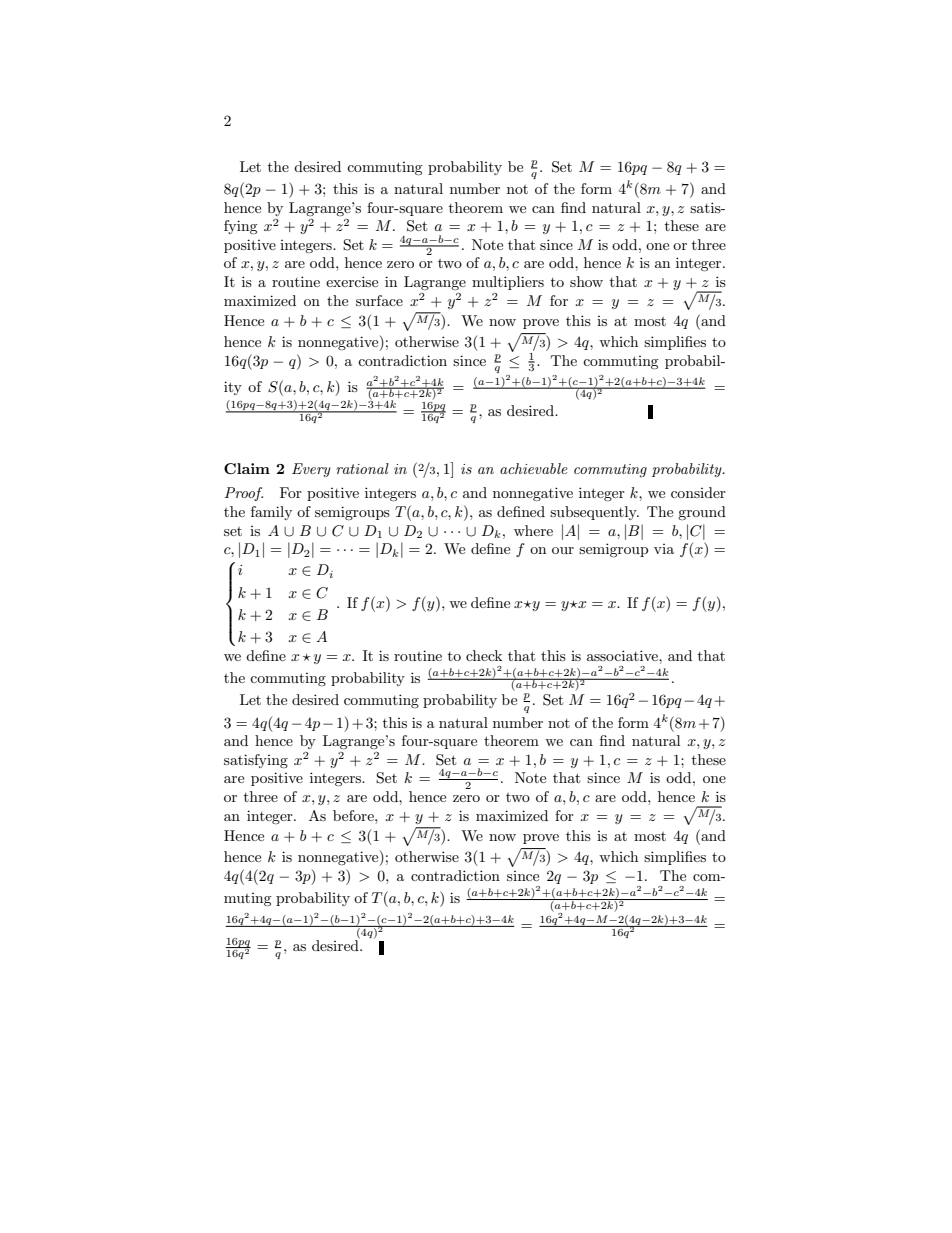 The image size is (952, 1233). Describe the element at coordinates (352, 281) in the image. I see `exercise` at that location.
